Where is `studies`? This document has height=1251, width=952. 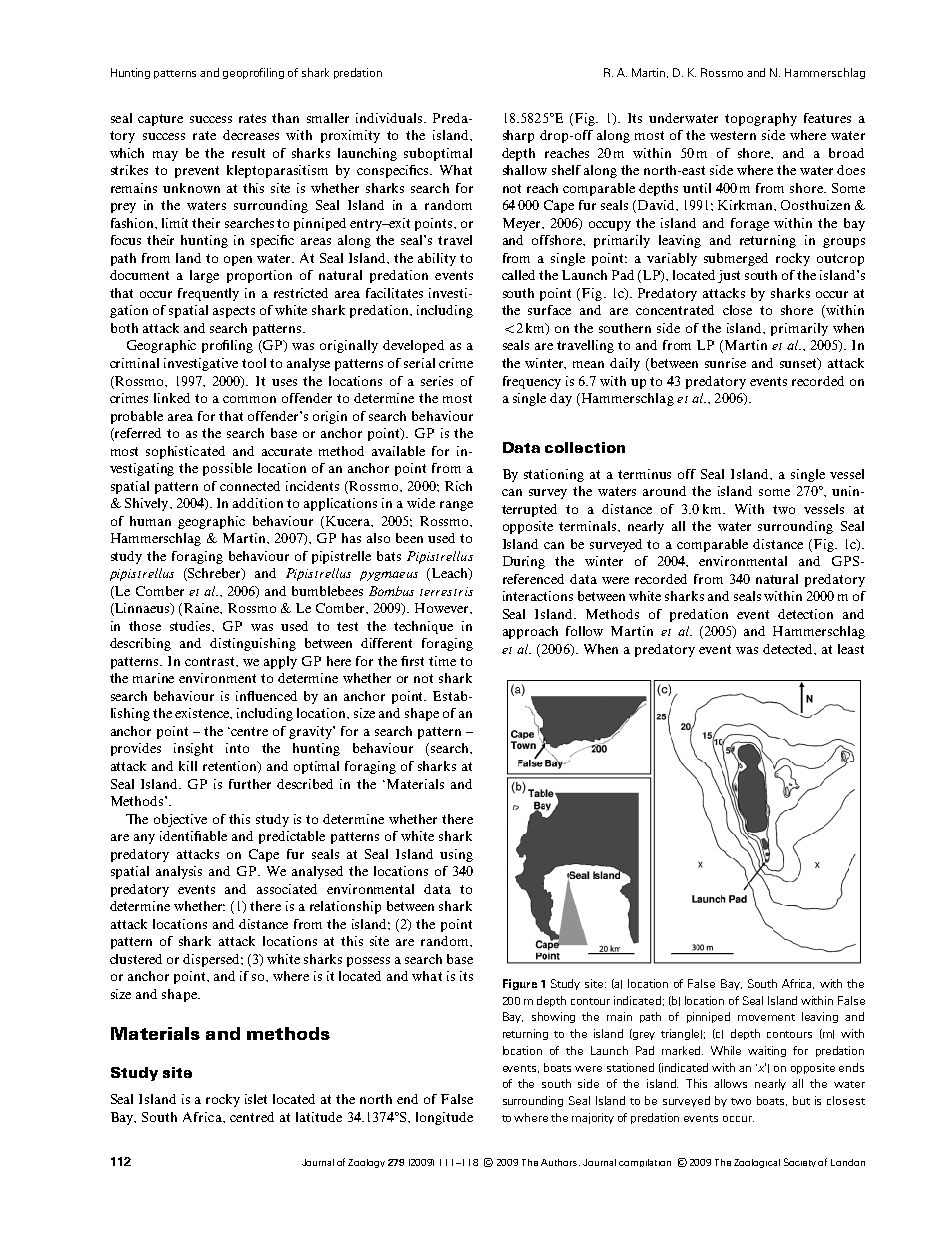 studies is located at coordinates (192, 626).
